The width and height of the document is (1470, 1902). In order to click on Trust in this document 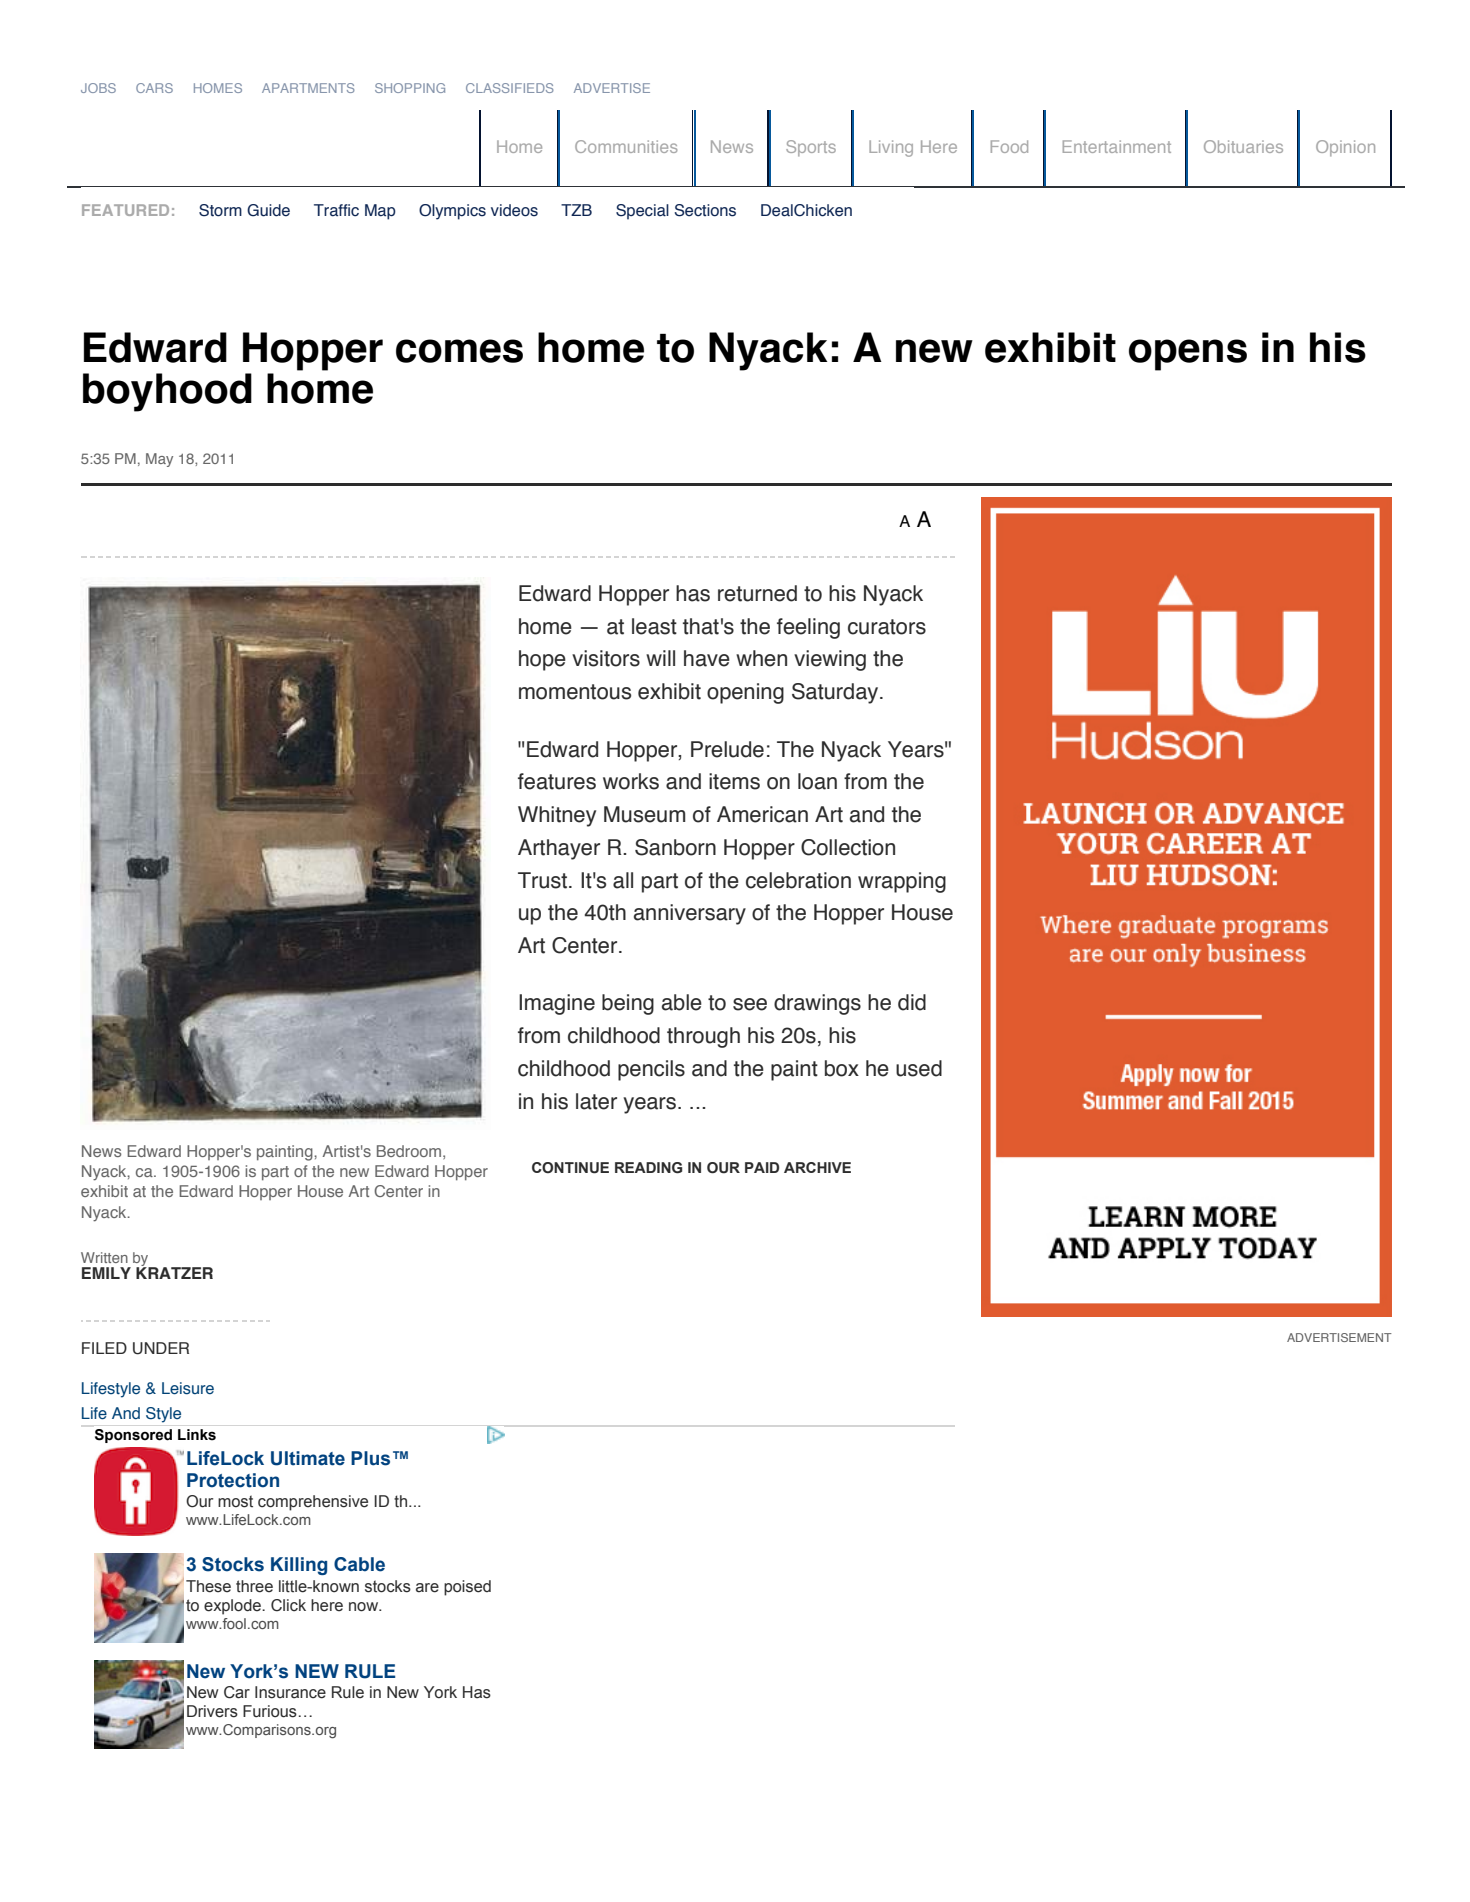, I will do `click(544, 880)`.
